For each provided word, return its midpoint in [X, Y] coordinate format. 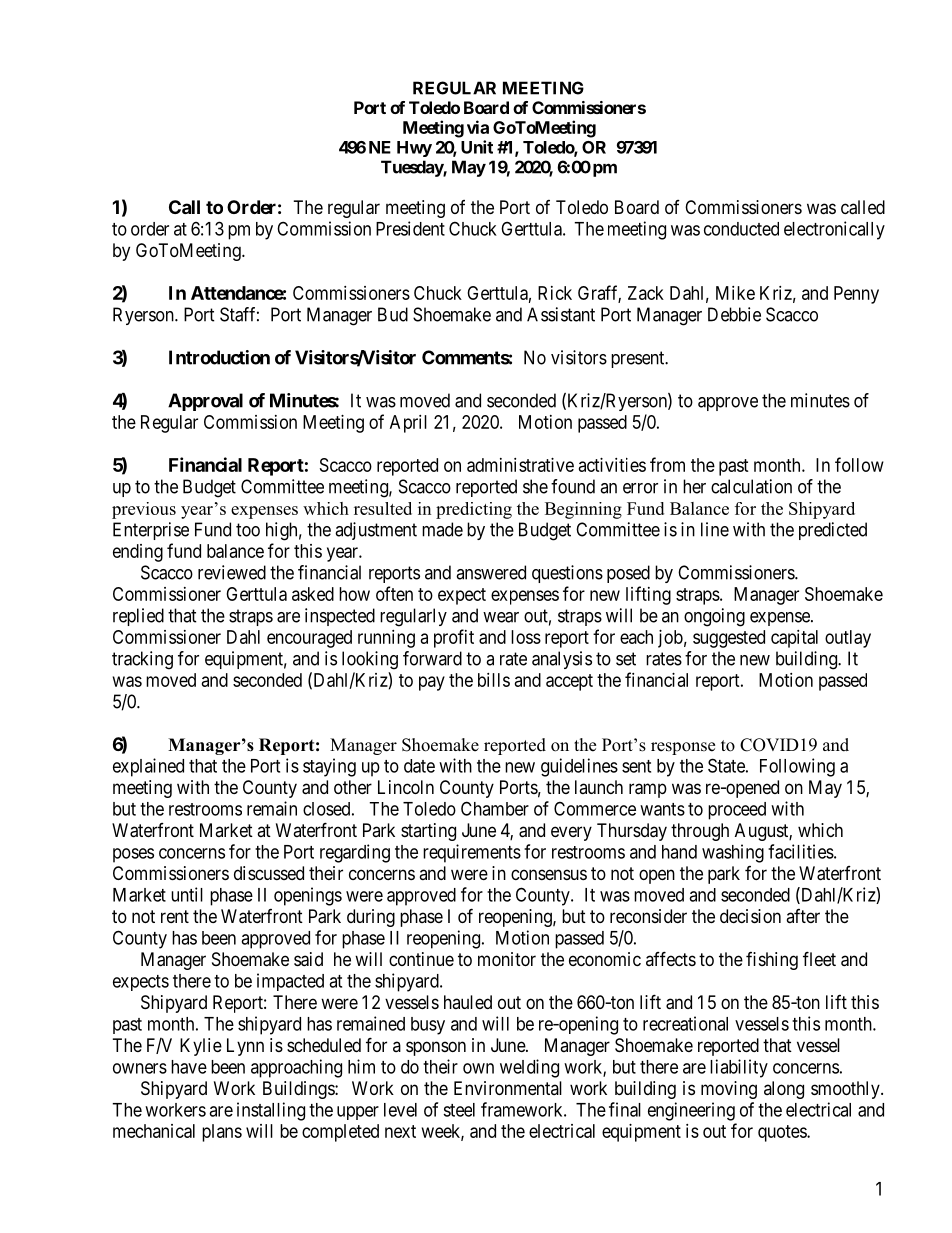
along [784, 1090]
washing [733, 853]
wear [501, 617]
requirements [472, 853]
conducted [741, 229]
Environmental [508, 1088]
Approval [205, 402]
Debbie [734, 314]
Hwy [414, 149]
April [408, 424]
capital [794, 639]
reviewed [232, 572]
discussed [269, 873]
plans [222, 1133]
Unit [477, 147]
